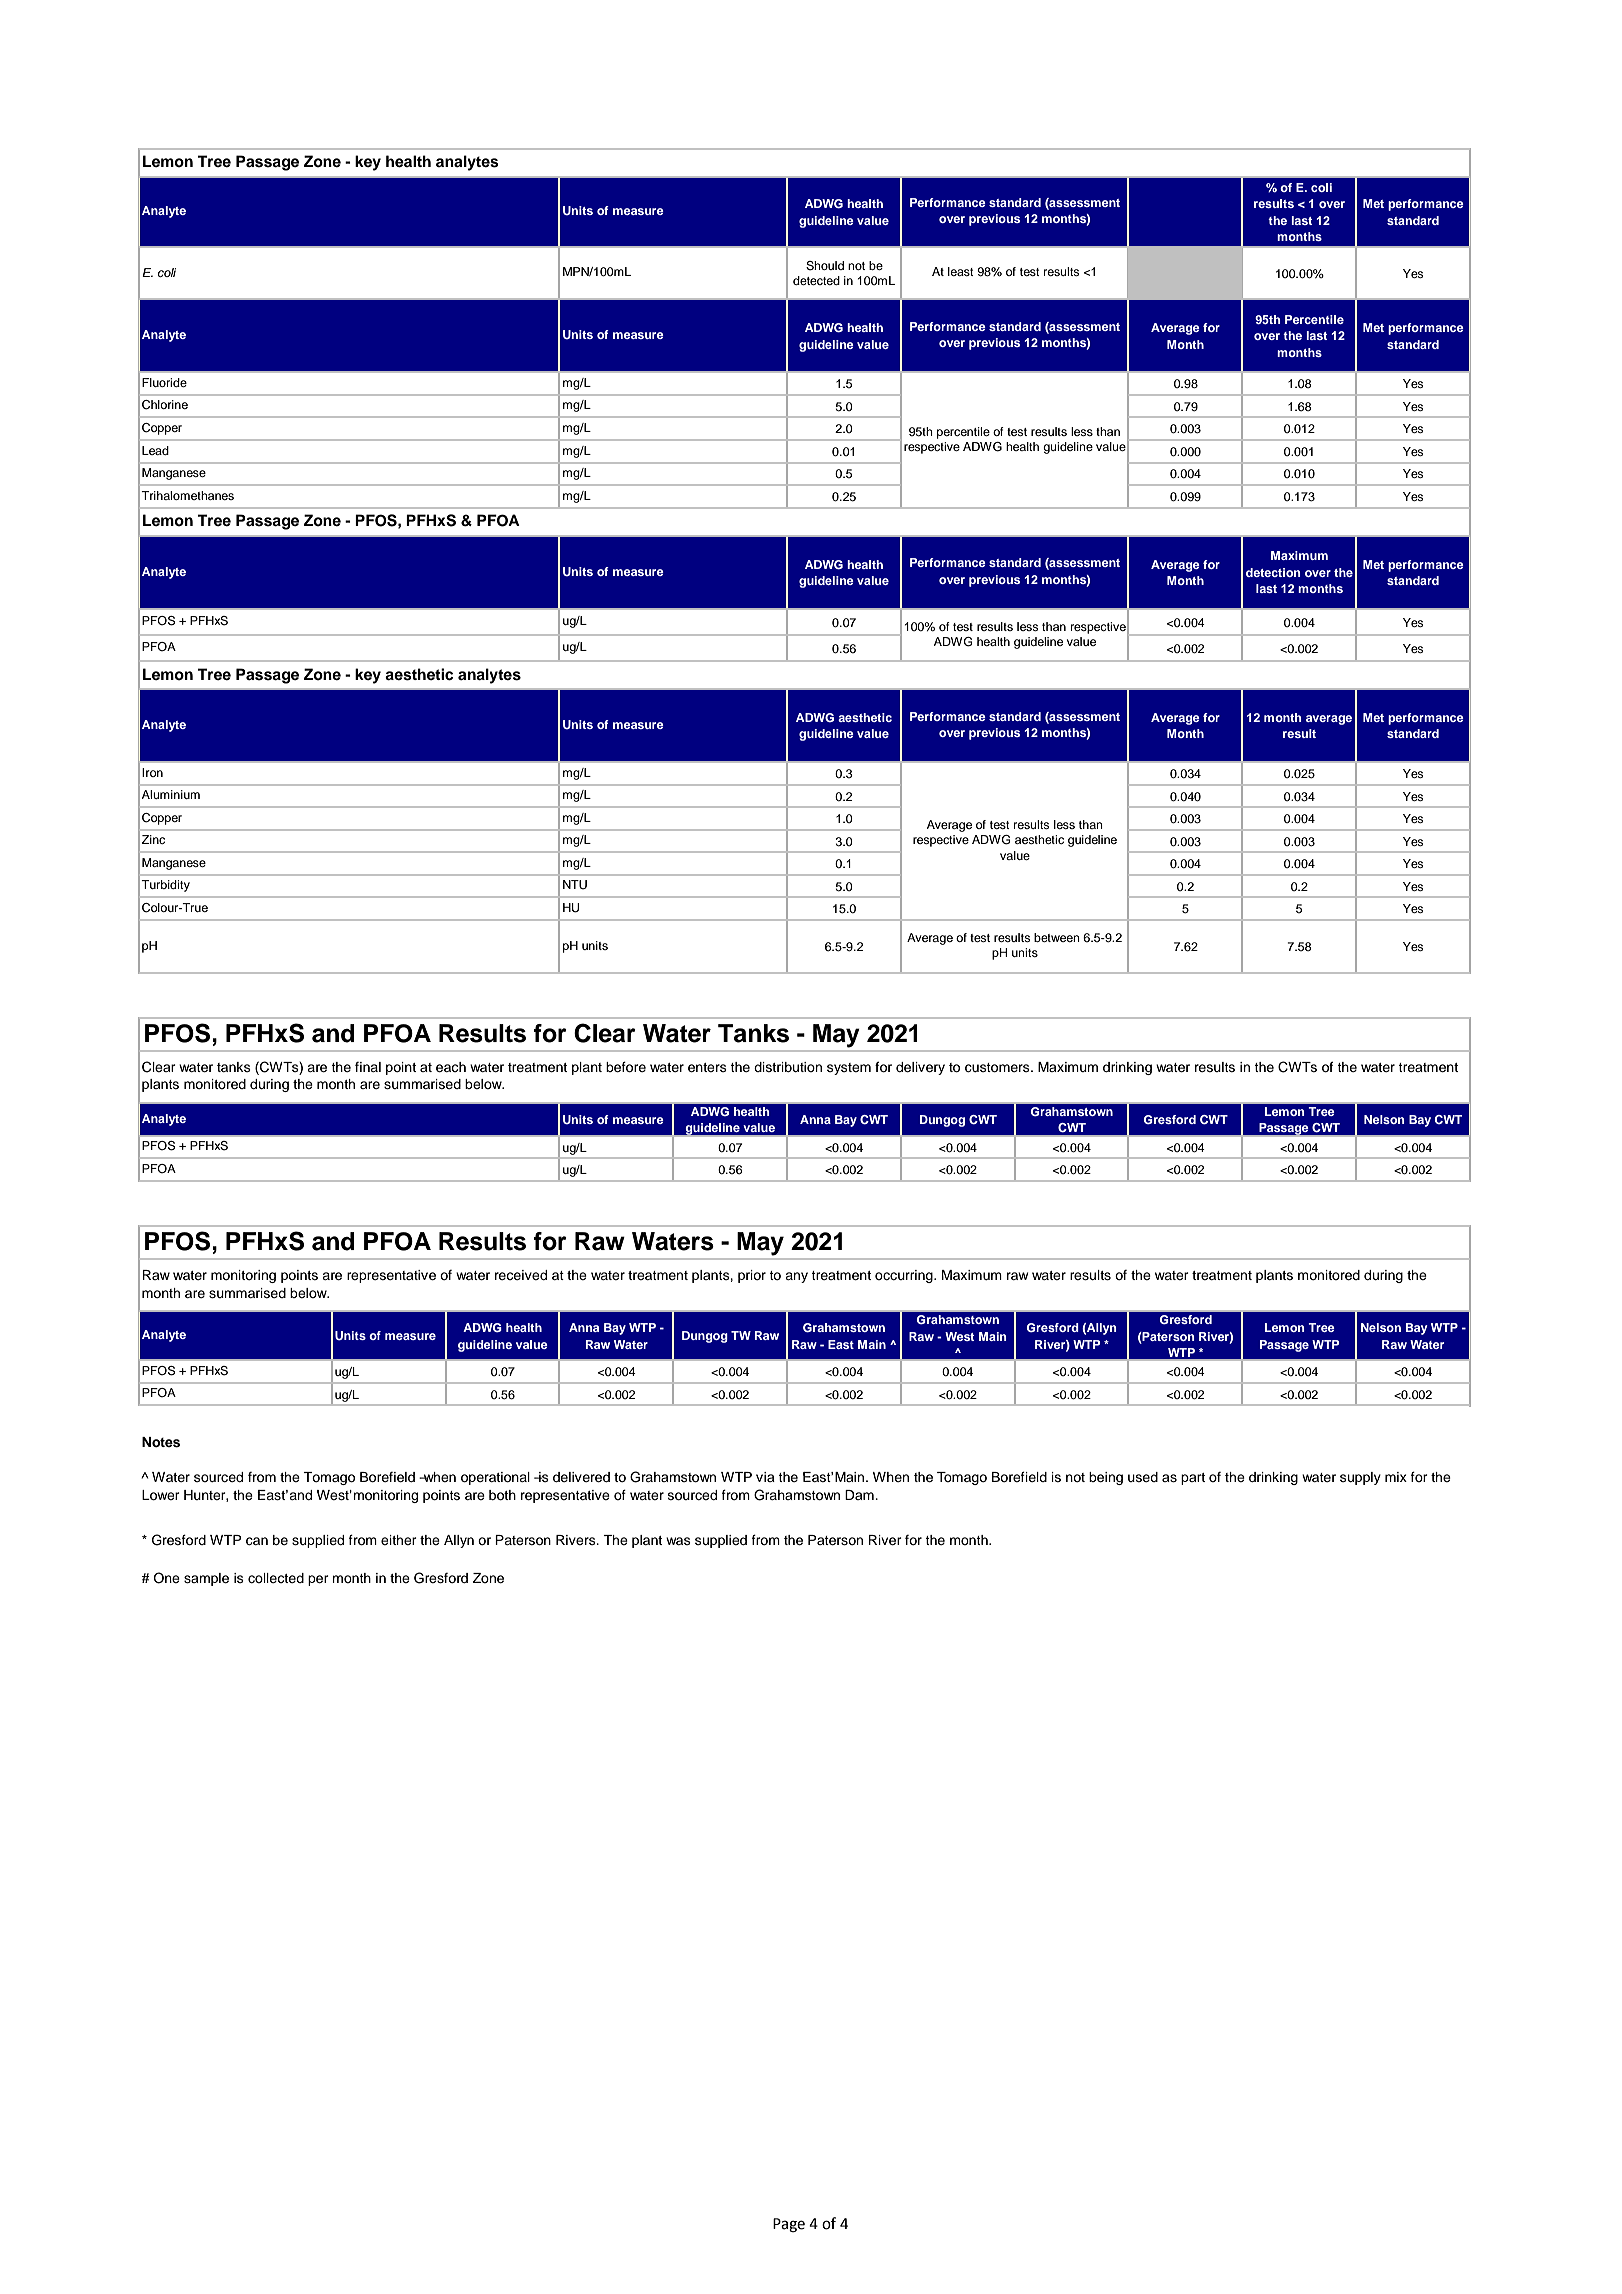 The image size is (1622, 2294). I want to click on detection, so click(1273, 572).
